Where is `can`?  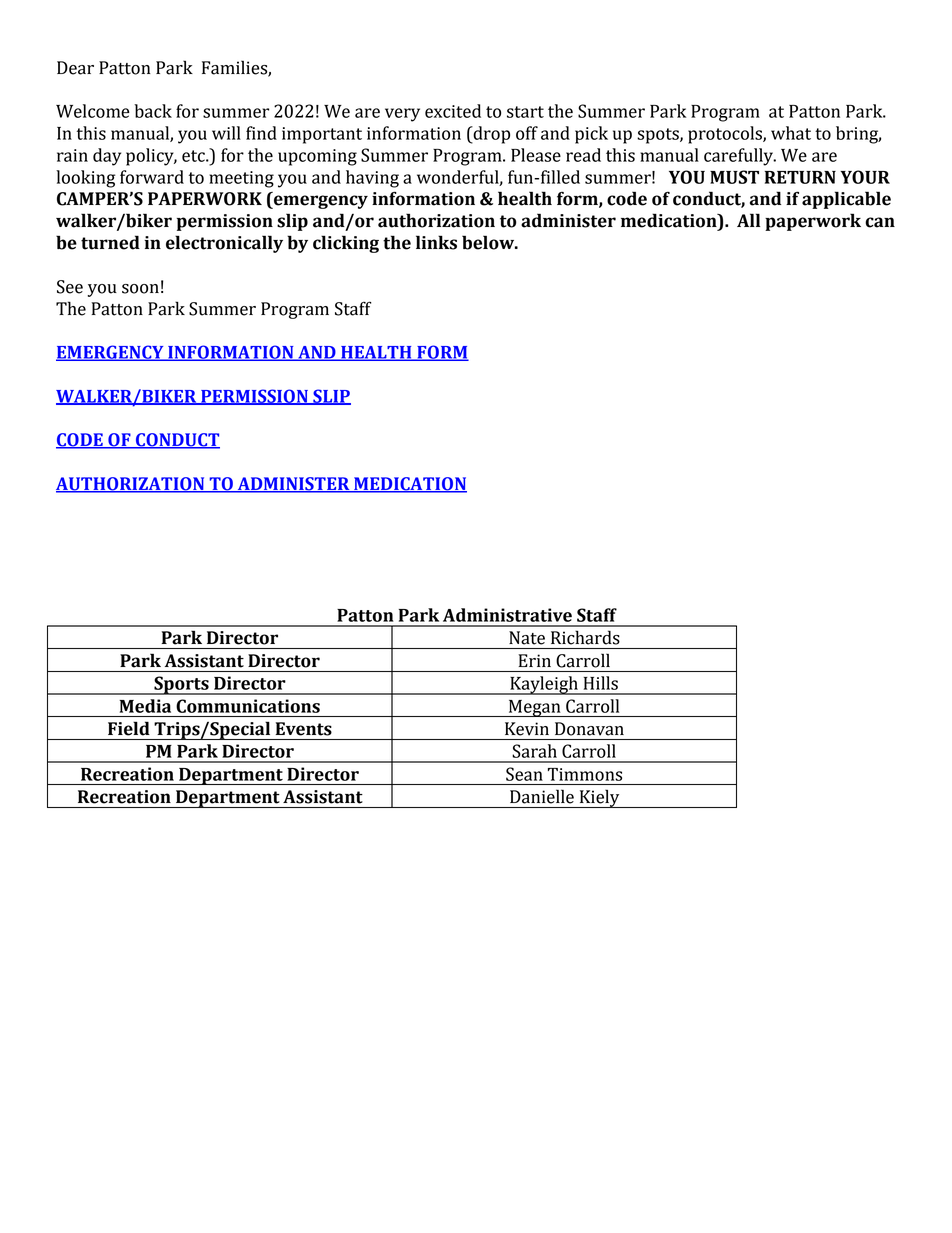 can is located at coordinates (880, 222).
